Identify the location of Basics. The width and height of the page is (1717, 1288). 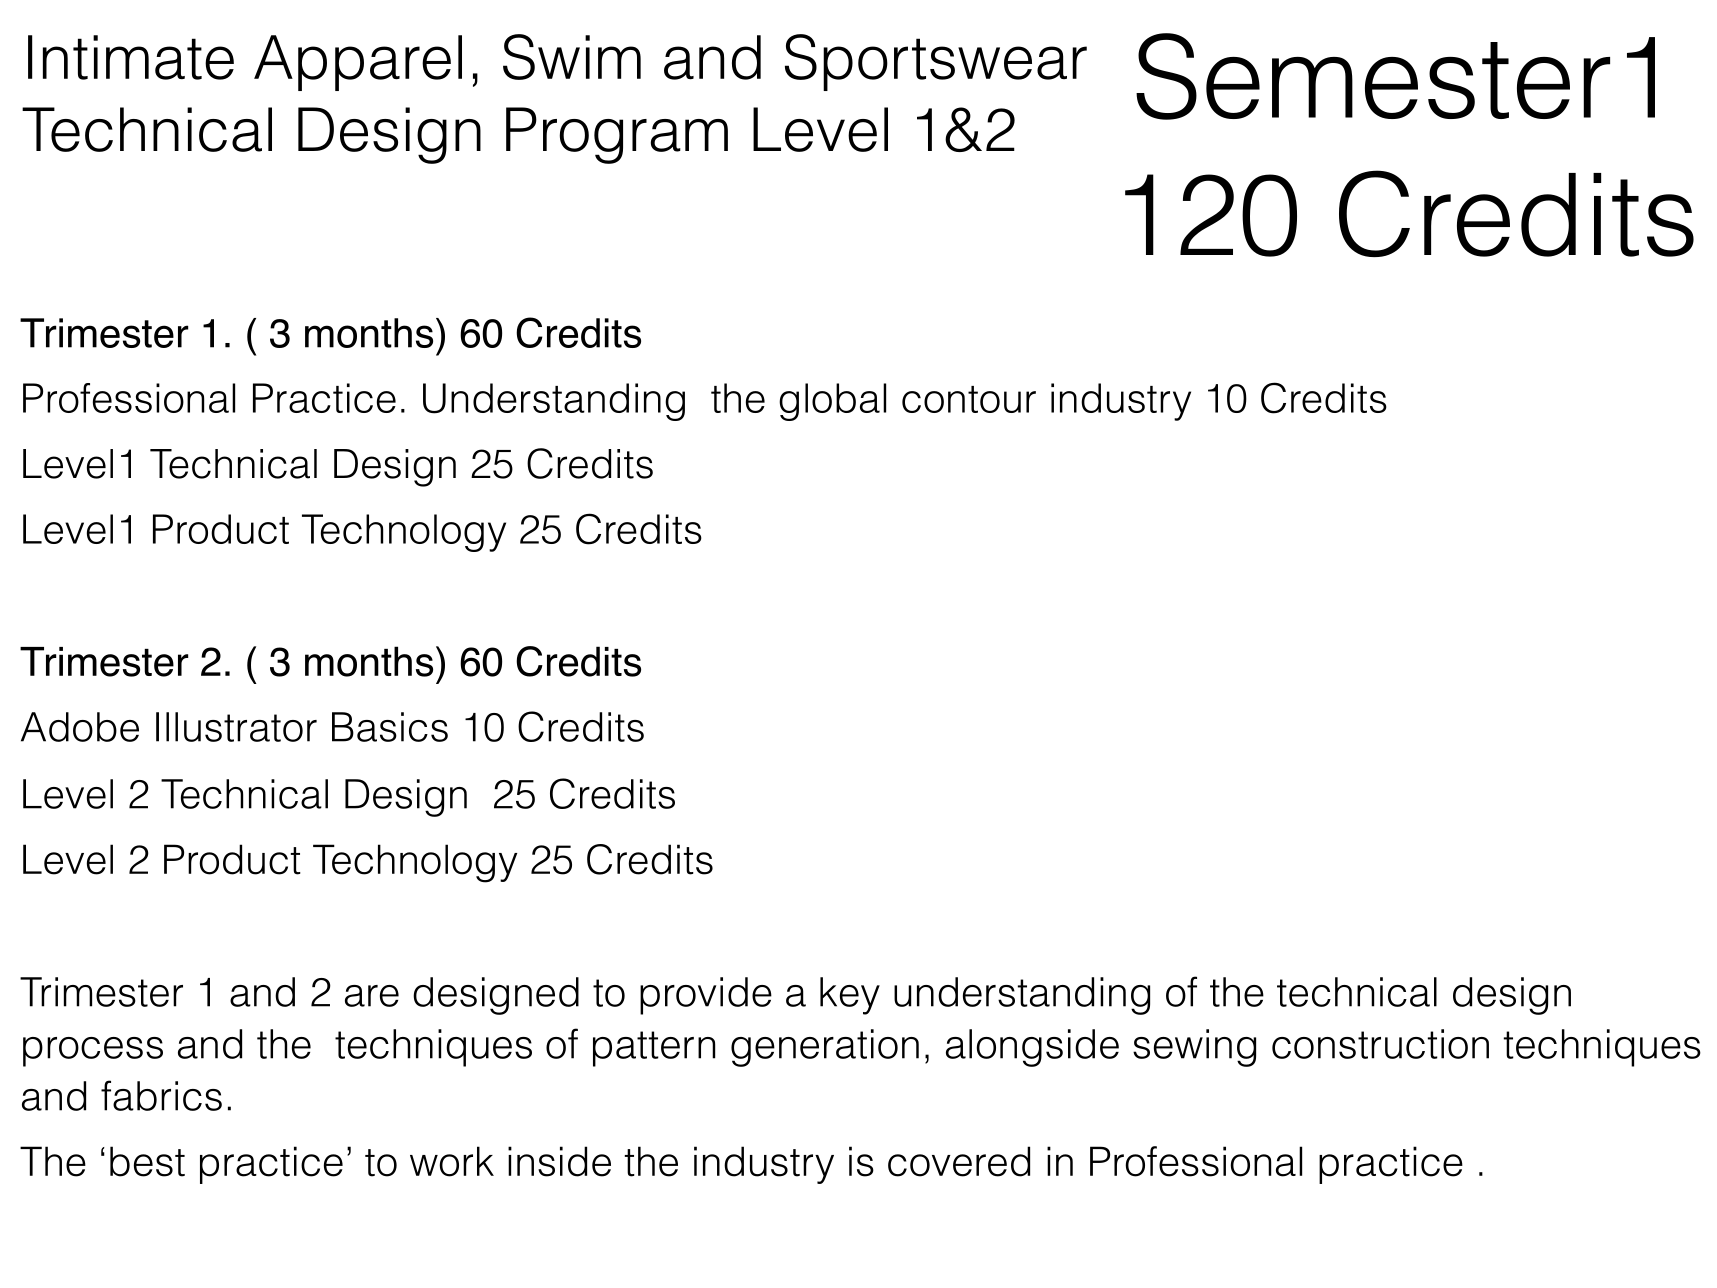
(390, 727).
